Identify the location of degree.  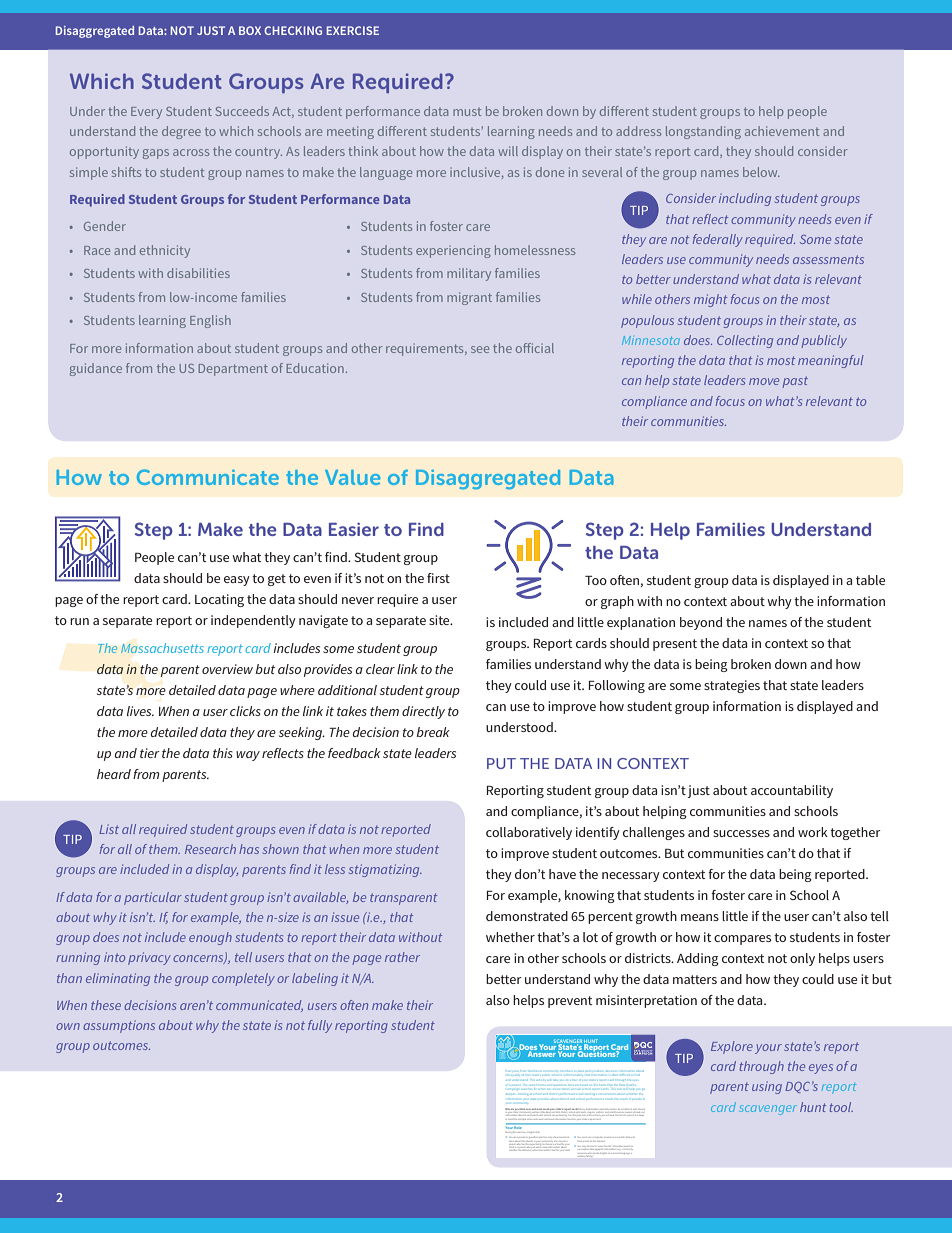
(181, 132).
